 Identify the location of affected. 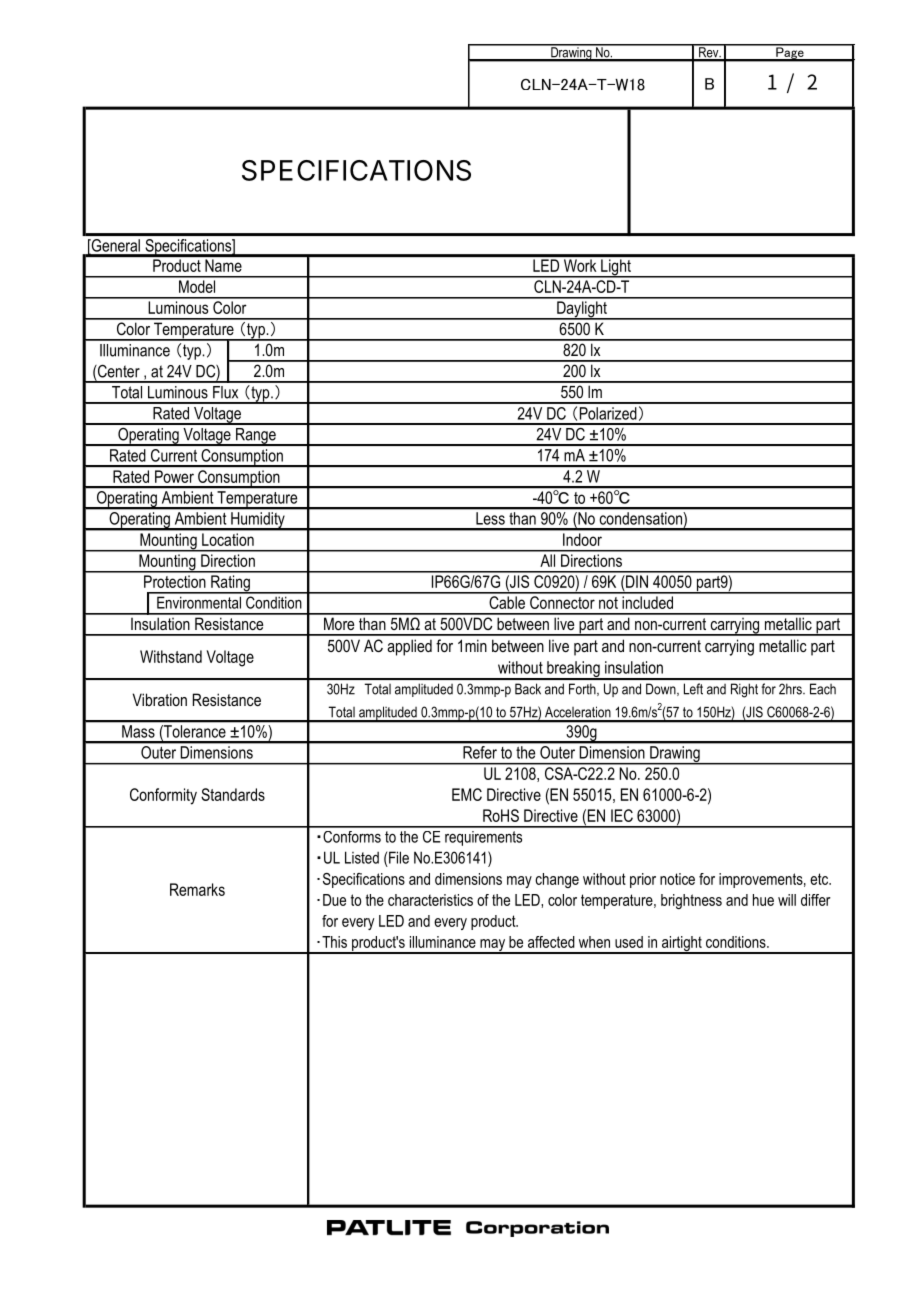
(551, 942).
